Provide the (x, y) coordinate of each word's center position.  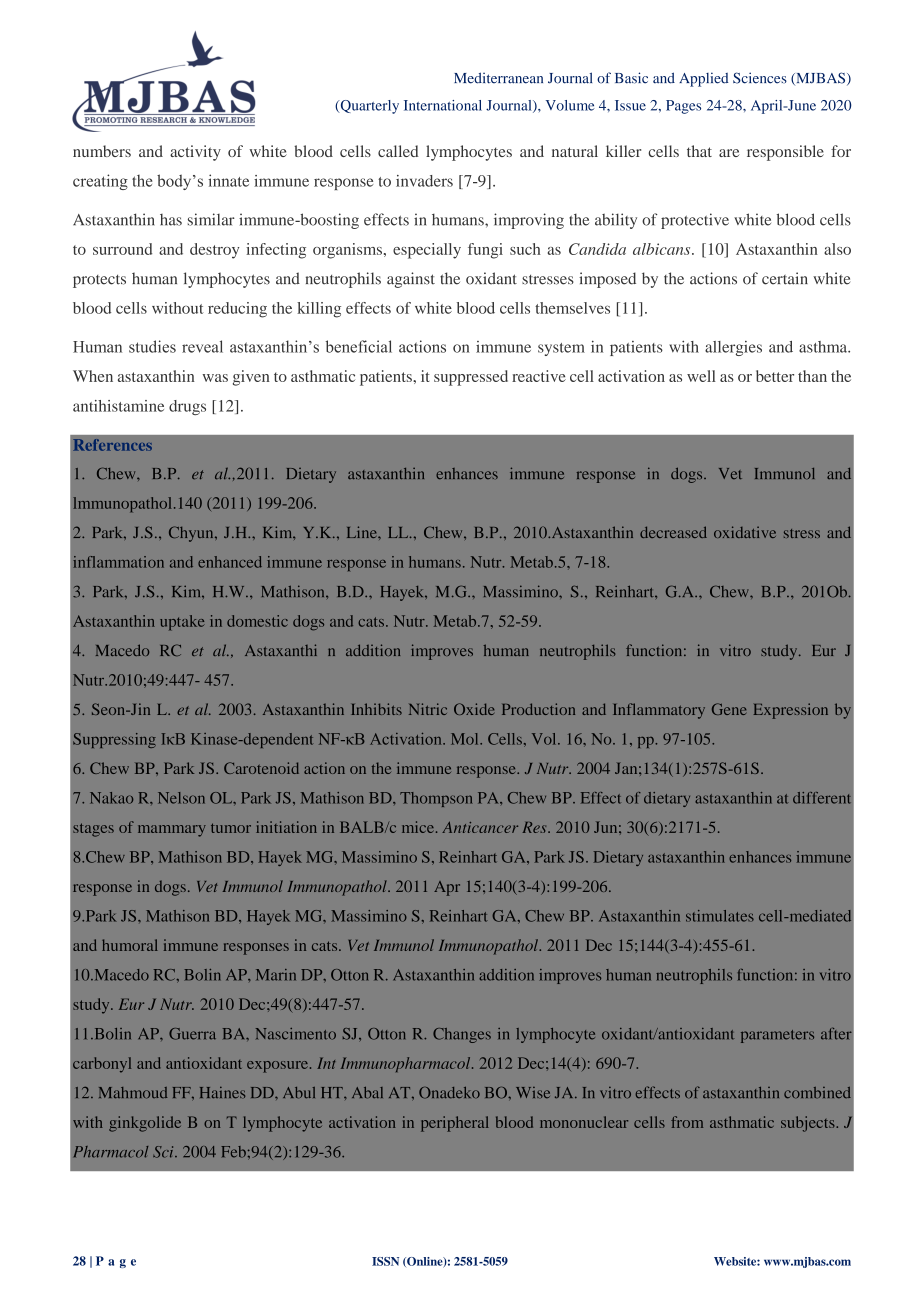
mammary (172, 831)
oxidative (745, 532)
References (112, 445)
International (443, 105)
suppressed (471, 378)
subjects (809, 1124)
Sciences (760, 78)
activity (195, 153)
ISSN (385, 1261)
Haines (222, 1093)
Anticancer (480, 827)
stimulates (720, 916)
